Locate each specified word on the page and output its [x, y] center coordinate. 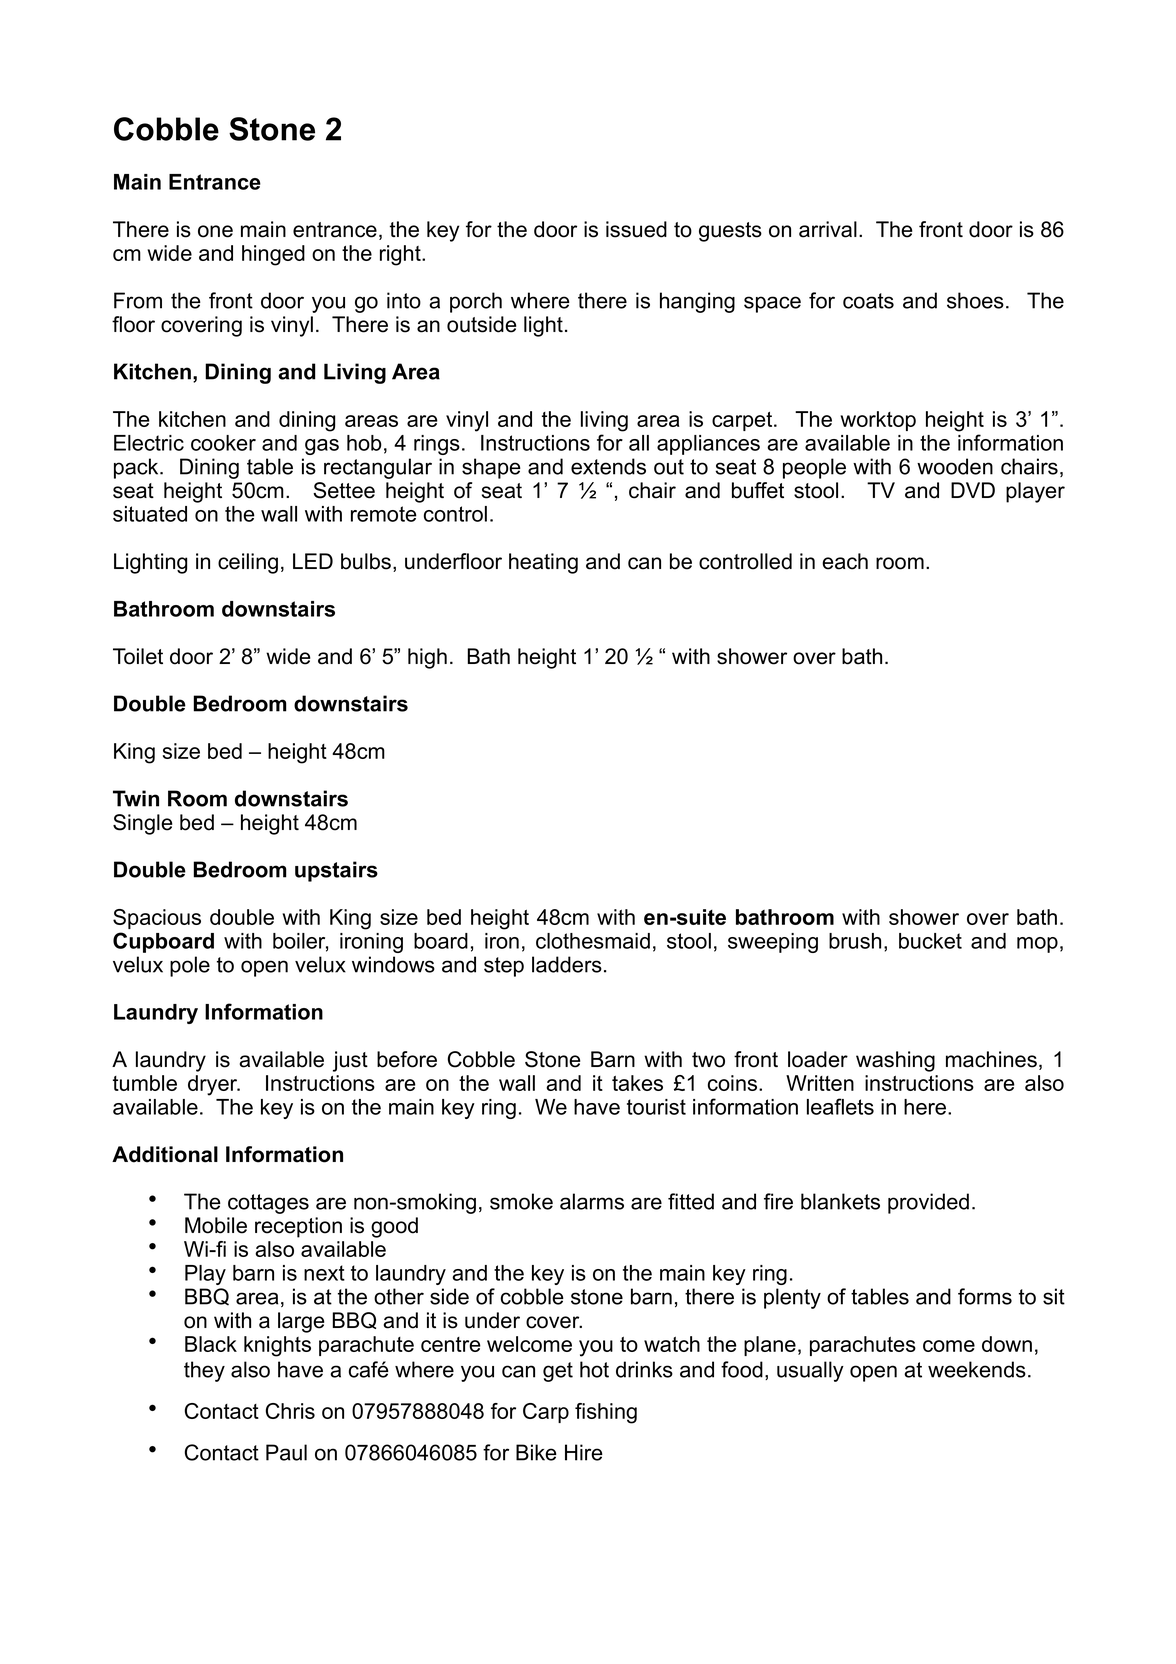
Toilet [138, 656]
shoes [975, 300]
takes [637, 1083]
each [845, 561]
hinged [273, 255]
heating [543, 563]
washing [895, 1061]
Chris [290, 1411]
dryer [214, 1085]
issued [636, 229]
